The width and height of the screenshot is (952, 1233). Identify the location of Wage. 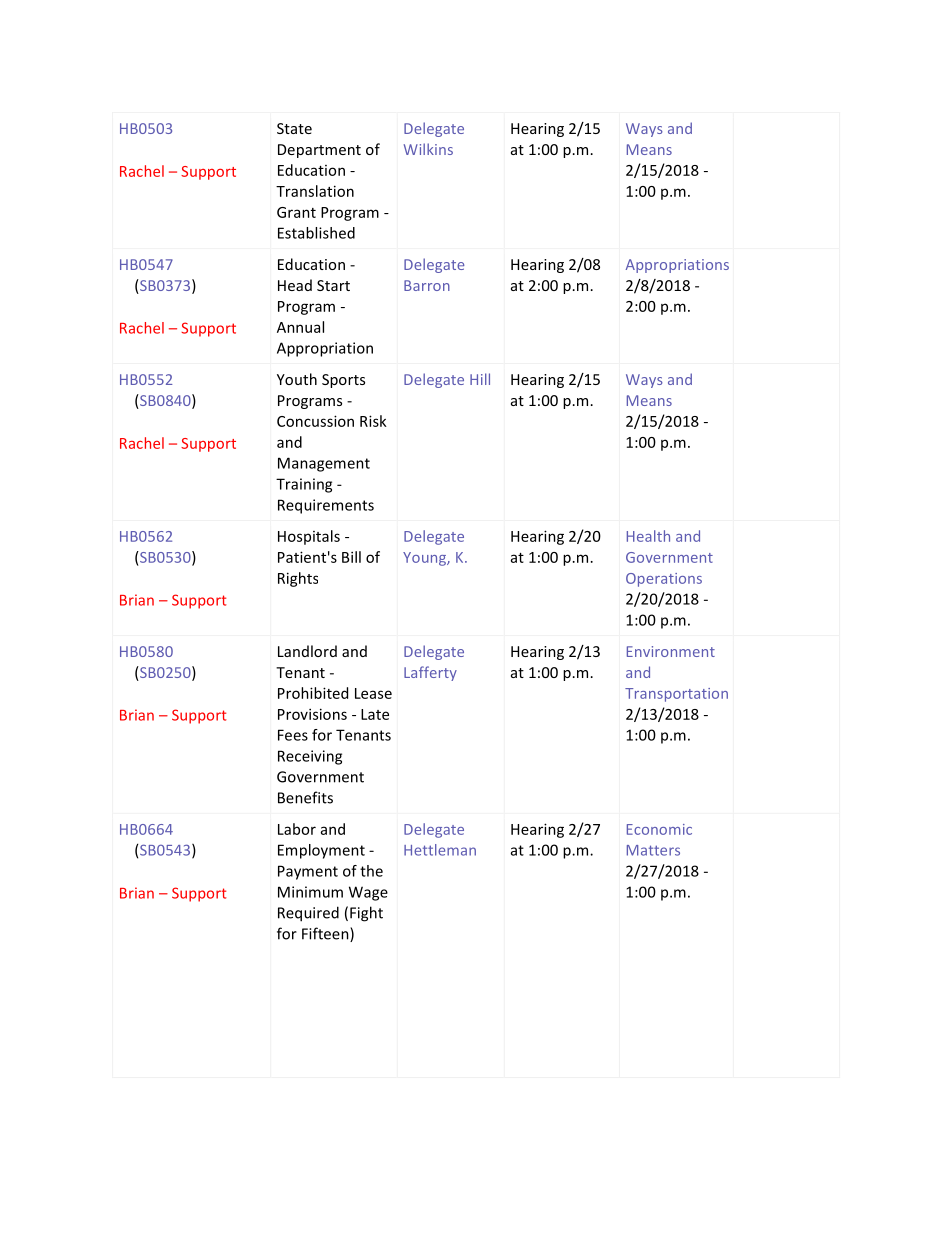
(368, 893).
